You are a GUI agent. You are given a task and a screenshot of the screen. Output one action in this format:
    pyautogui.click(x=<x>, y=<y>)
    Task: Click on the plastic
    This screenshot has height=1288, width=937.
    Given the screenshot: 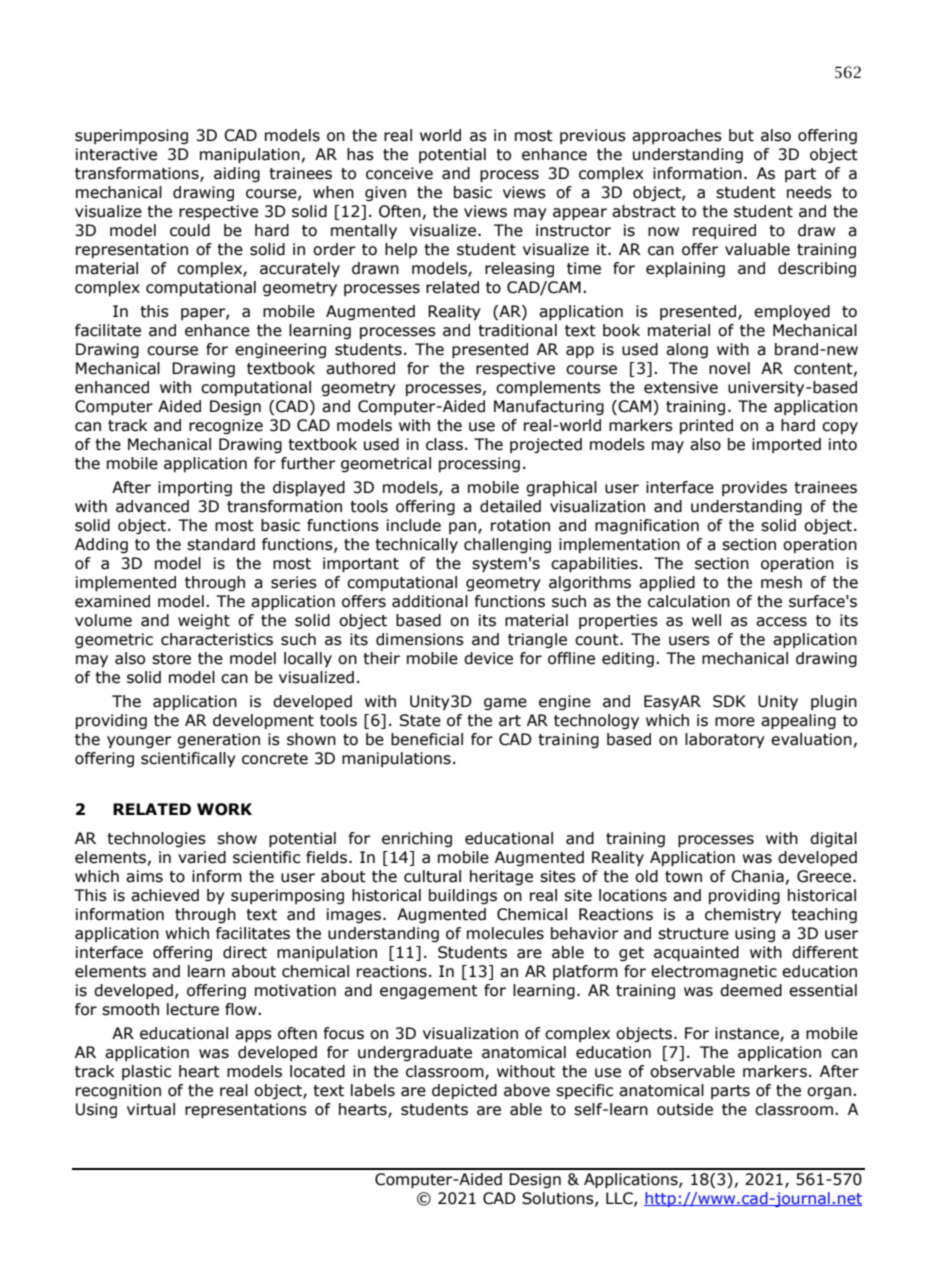 What is the action you would take?
    pyautogui.click(x=146, y=1072)
